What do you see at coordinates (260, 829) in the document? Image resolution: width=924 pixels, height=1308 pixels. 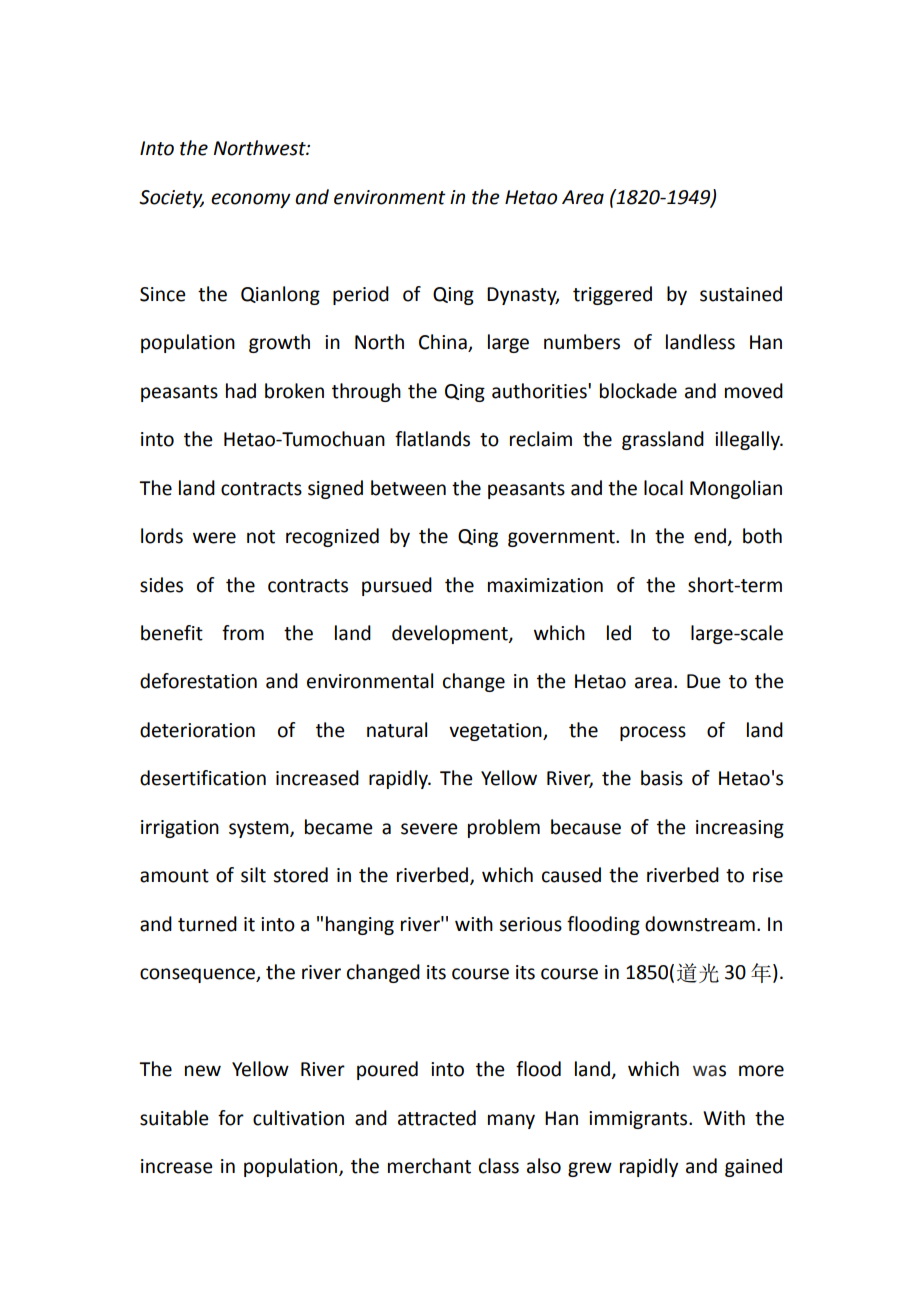 I see `system` at bounding box center [260, 829].
